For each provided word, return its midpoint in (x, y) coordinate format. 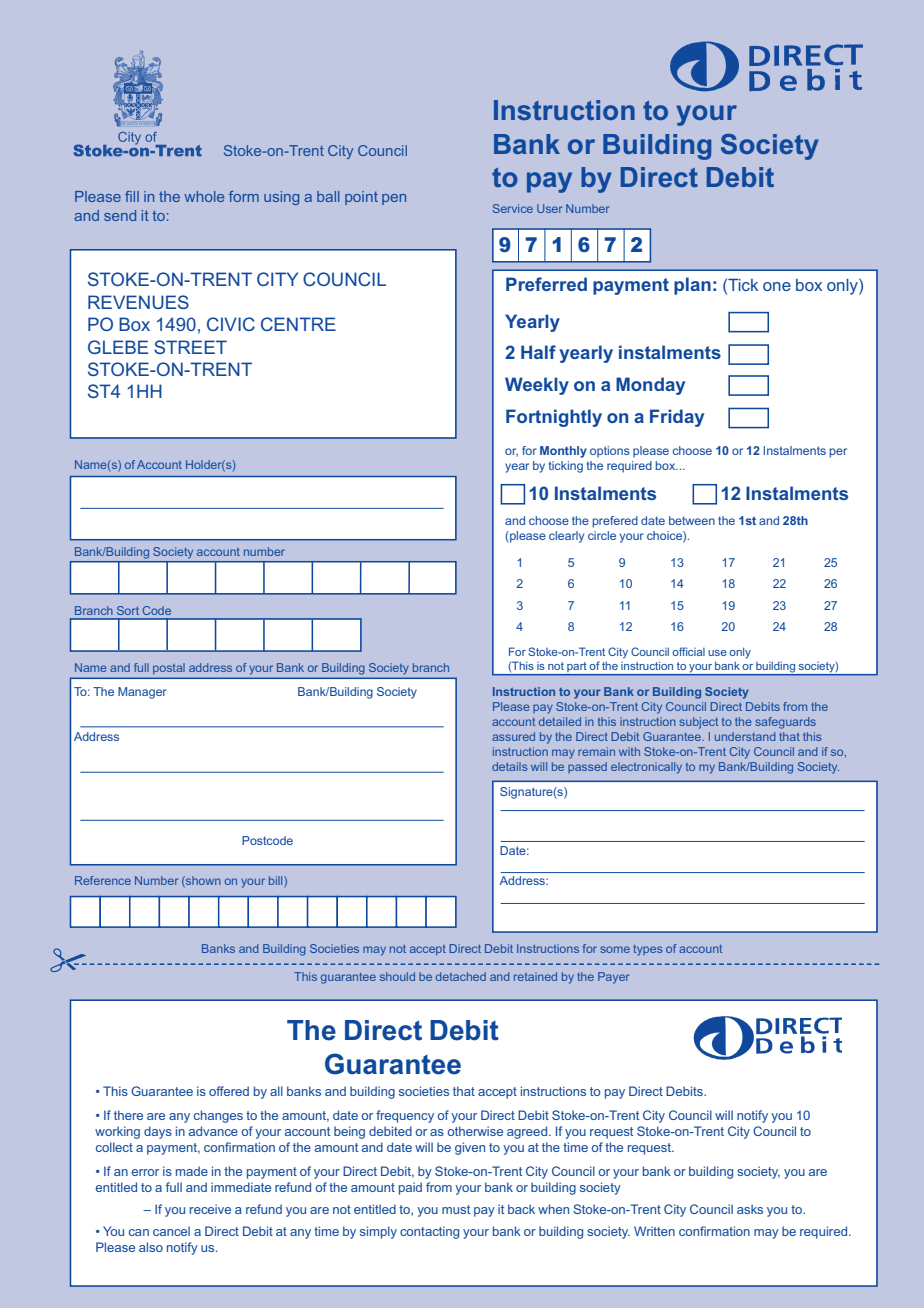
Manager (142, 693)
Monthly (563, 452)
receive (210, 1209)
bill (277, 882)
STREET (190, 347)
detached (461, 976)
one (777, 286)
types (647, 950)
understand (745, 736)
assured (513, 736)
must (456, 1209)
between (692, 520)
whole (204, 196)
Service (513, 208)
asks (750, 1209)
